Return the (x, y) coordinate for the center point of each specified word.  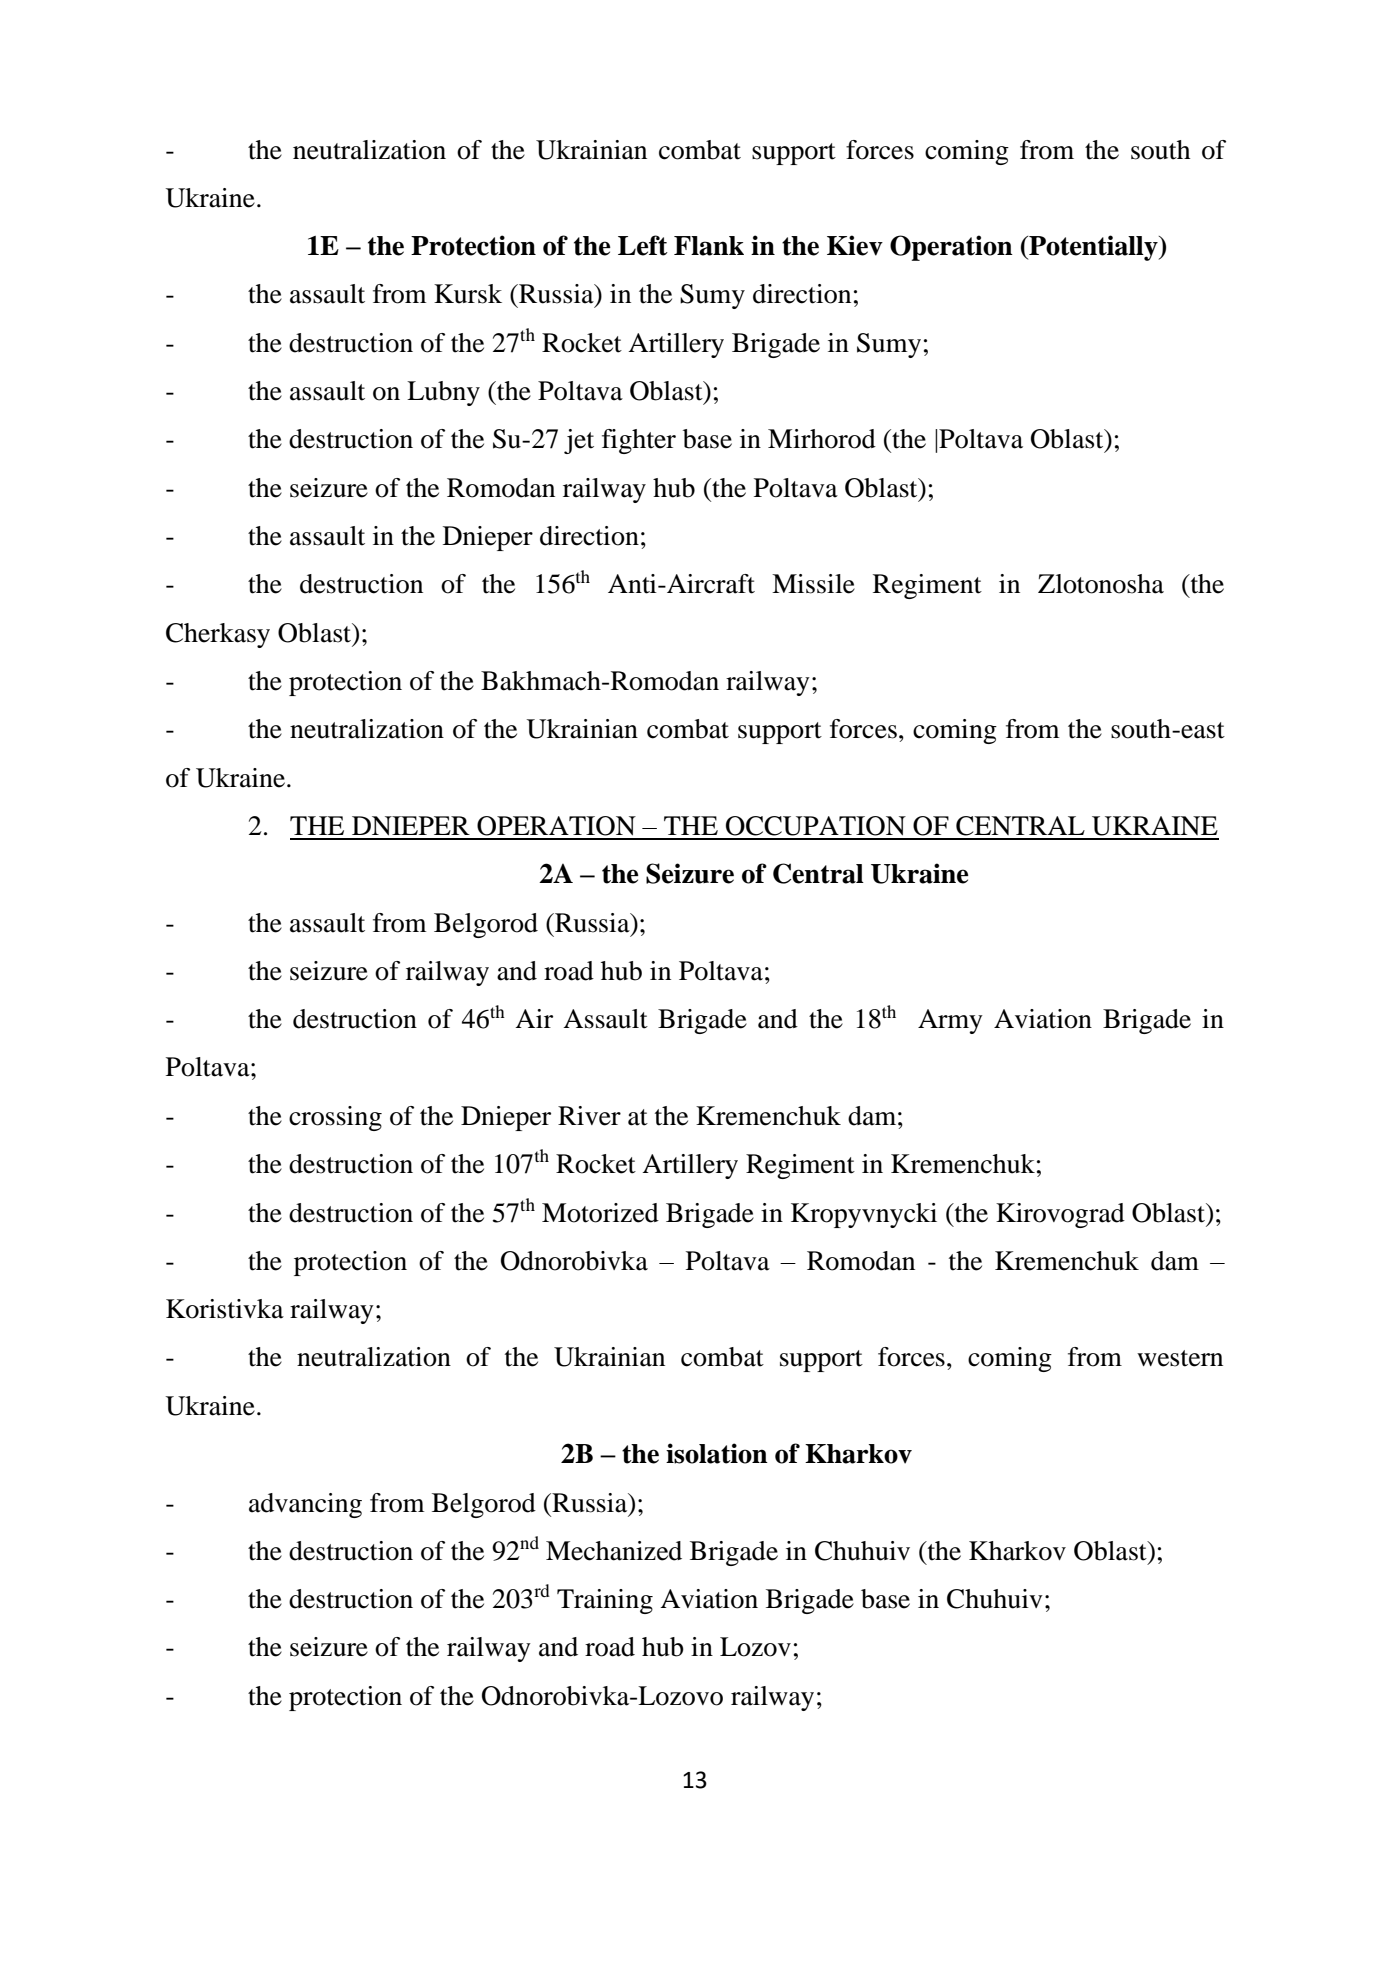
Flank (709, 246)
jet (579, 441)
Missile (813, 584)
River (589, 1116)
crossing (335, 1118)
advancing (305, 1505)
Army (950, 1021)
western (1180, 1358)
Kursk (468, 294)
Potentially (1093, 248)
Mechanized (614, 1551)
